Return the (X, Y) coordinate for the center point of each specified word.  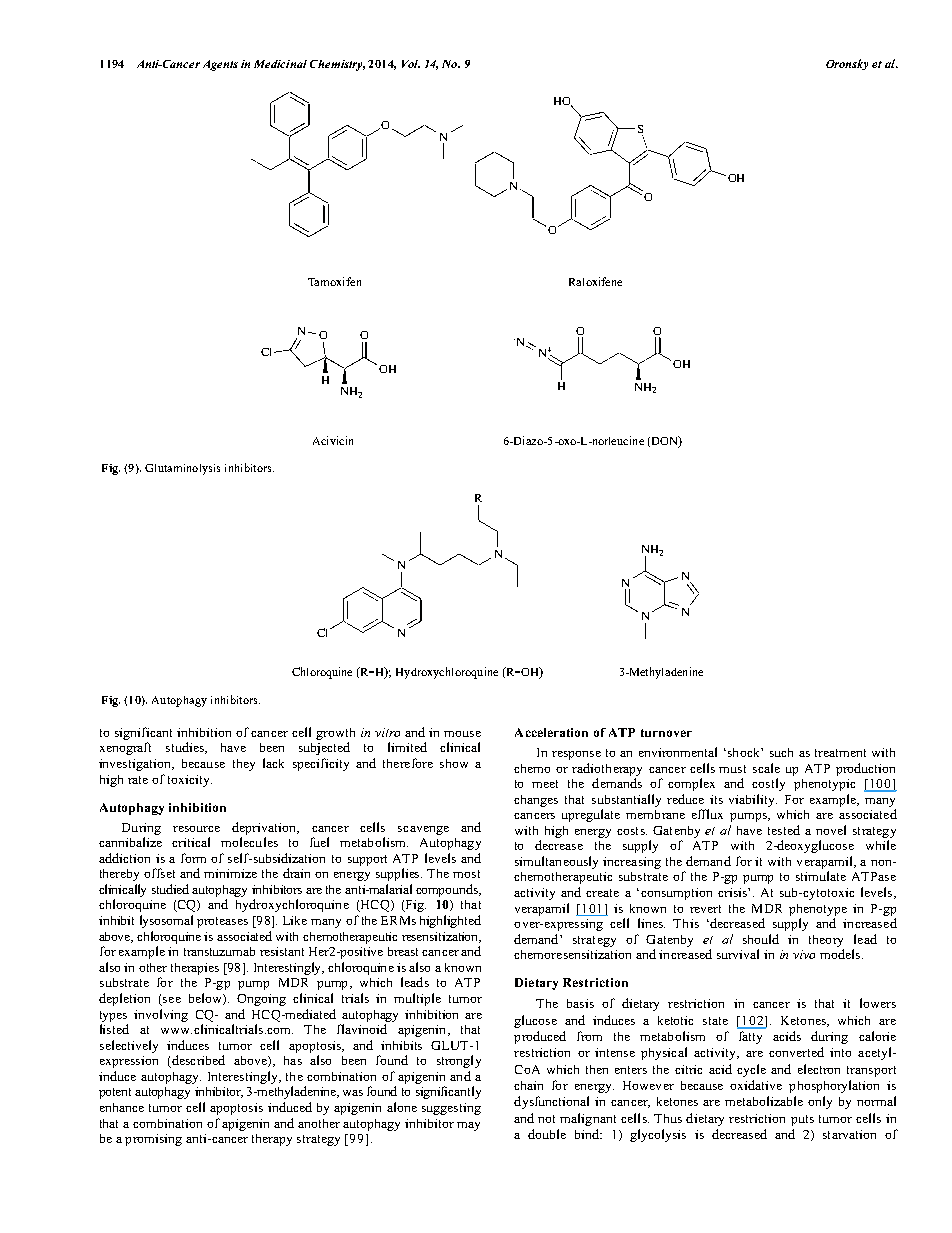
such (781, 752)
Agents (220, 65)
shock (743, 752)
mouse (462, 734)
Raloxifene (595, 281)
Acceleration (551, 732)
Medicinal (280, 64)
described (197, 1061)
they (244, 765)
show (454, 763)
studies (186, 748)
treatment (840, 753)
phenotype (818, 910)
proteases (222, 922)
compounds (448, 890)
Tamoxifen (334, 281)
